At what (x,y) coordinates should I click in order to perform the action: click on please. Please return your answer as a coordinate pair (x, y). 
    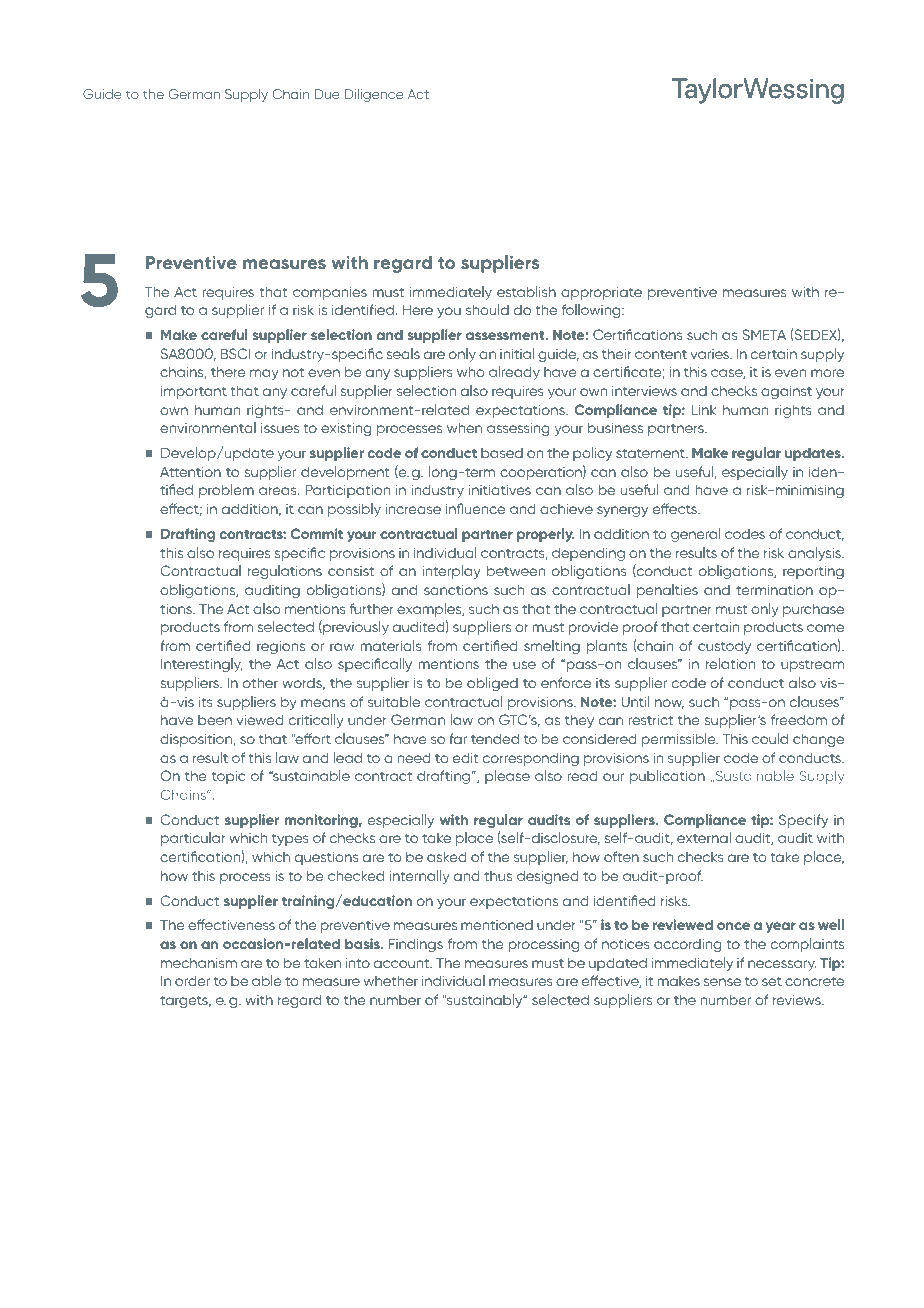
    Looking at the image, I should click on (507, 777).
